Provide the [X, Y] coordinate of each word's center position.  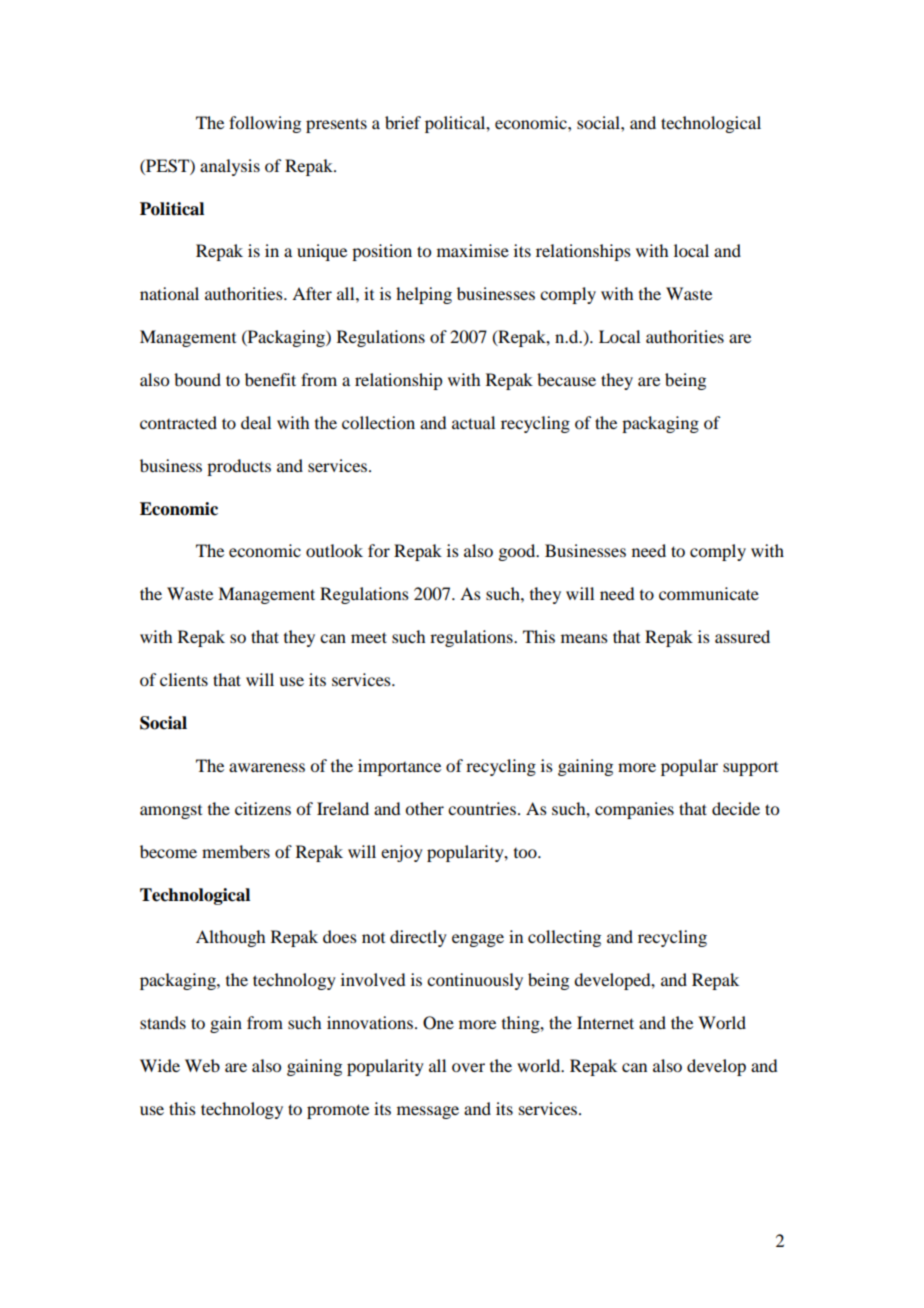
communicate [709, 593]
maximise [473, 250]
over [468, 1067]
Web [202, 1065]
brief [403, 122]
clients [184, 679]
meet [369, 637]
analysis [230, 167]
